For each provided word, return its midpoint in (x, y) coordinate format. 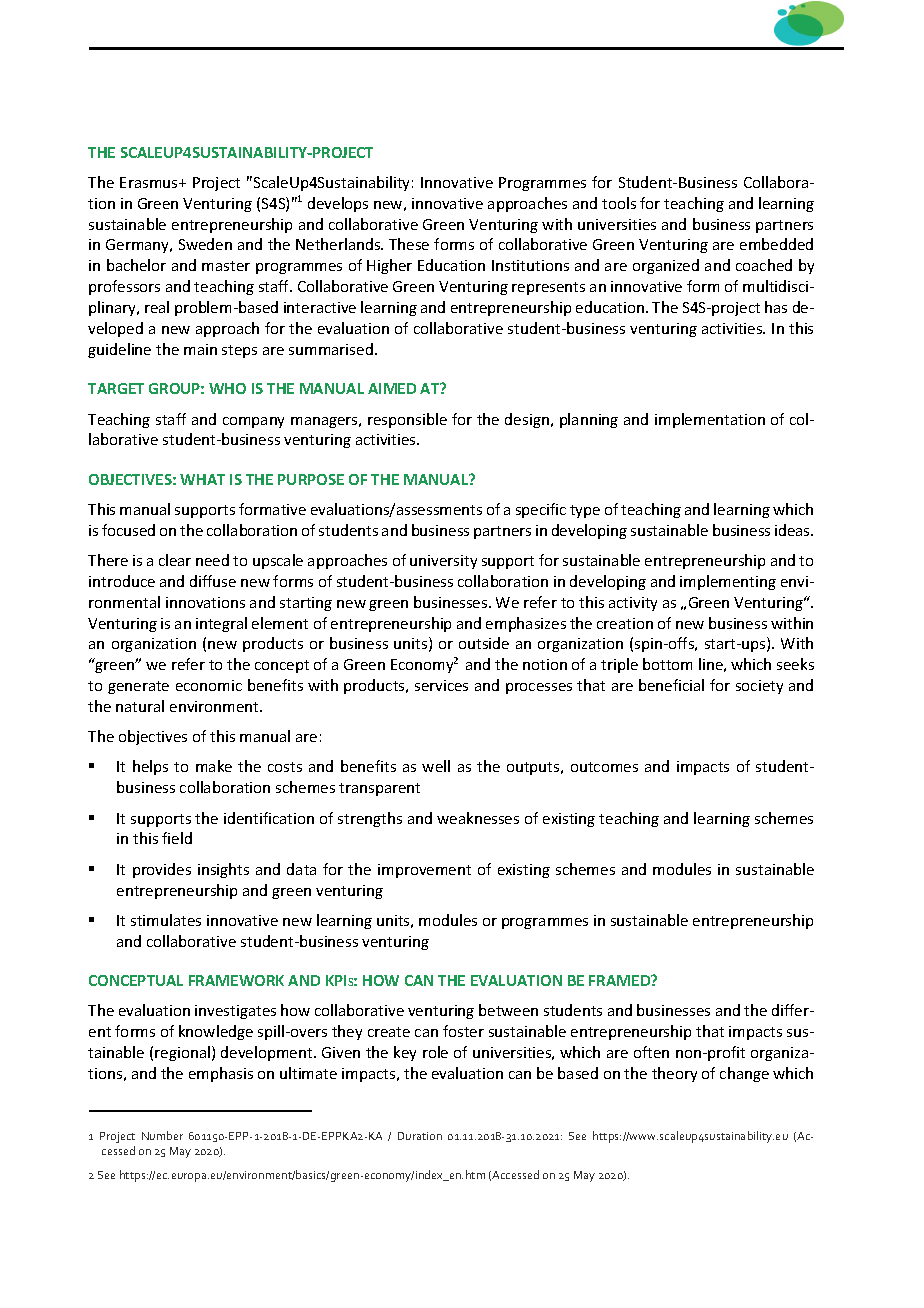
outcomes (604, 767)
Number (162, 1135)
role (435, 1052)
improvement (424, 871)
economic (209, 685)
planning (589, 420)
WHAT (202, 479)
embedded (776, 244)
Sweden (205, 244)
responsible (407, 420)
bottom (667, 664)
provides (162, 870)
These (409, 244)
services (441, 685)
